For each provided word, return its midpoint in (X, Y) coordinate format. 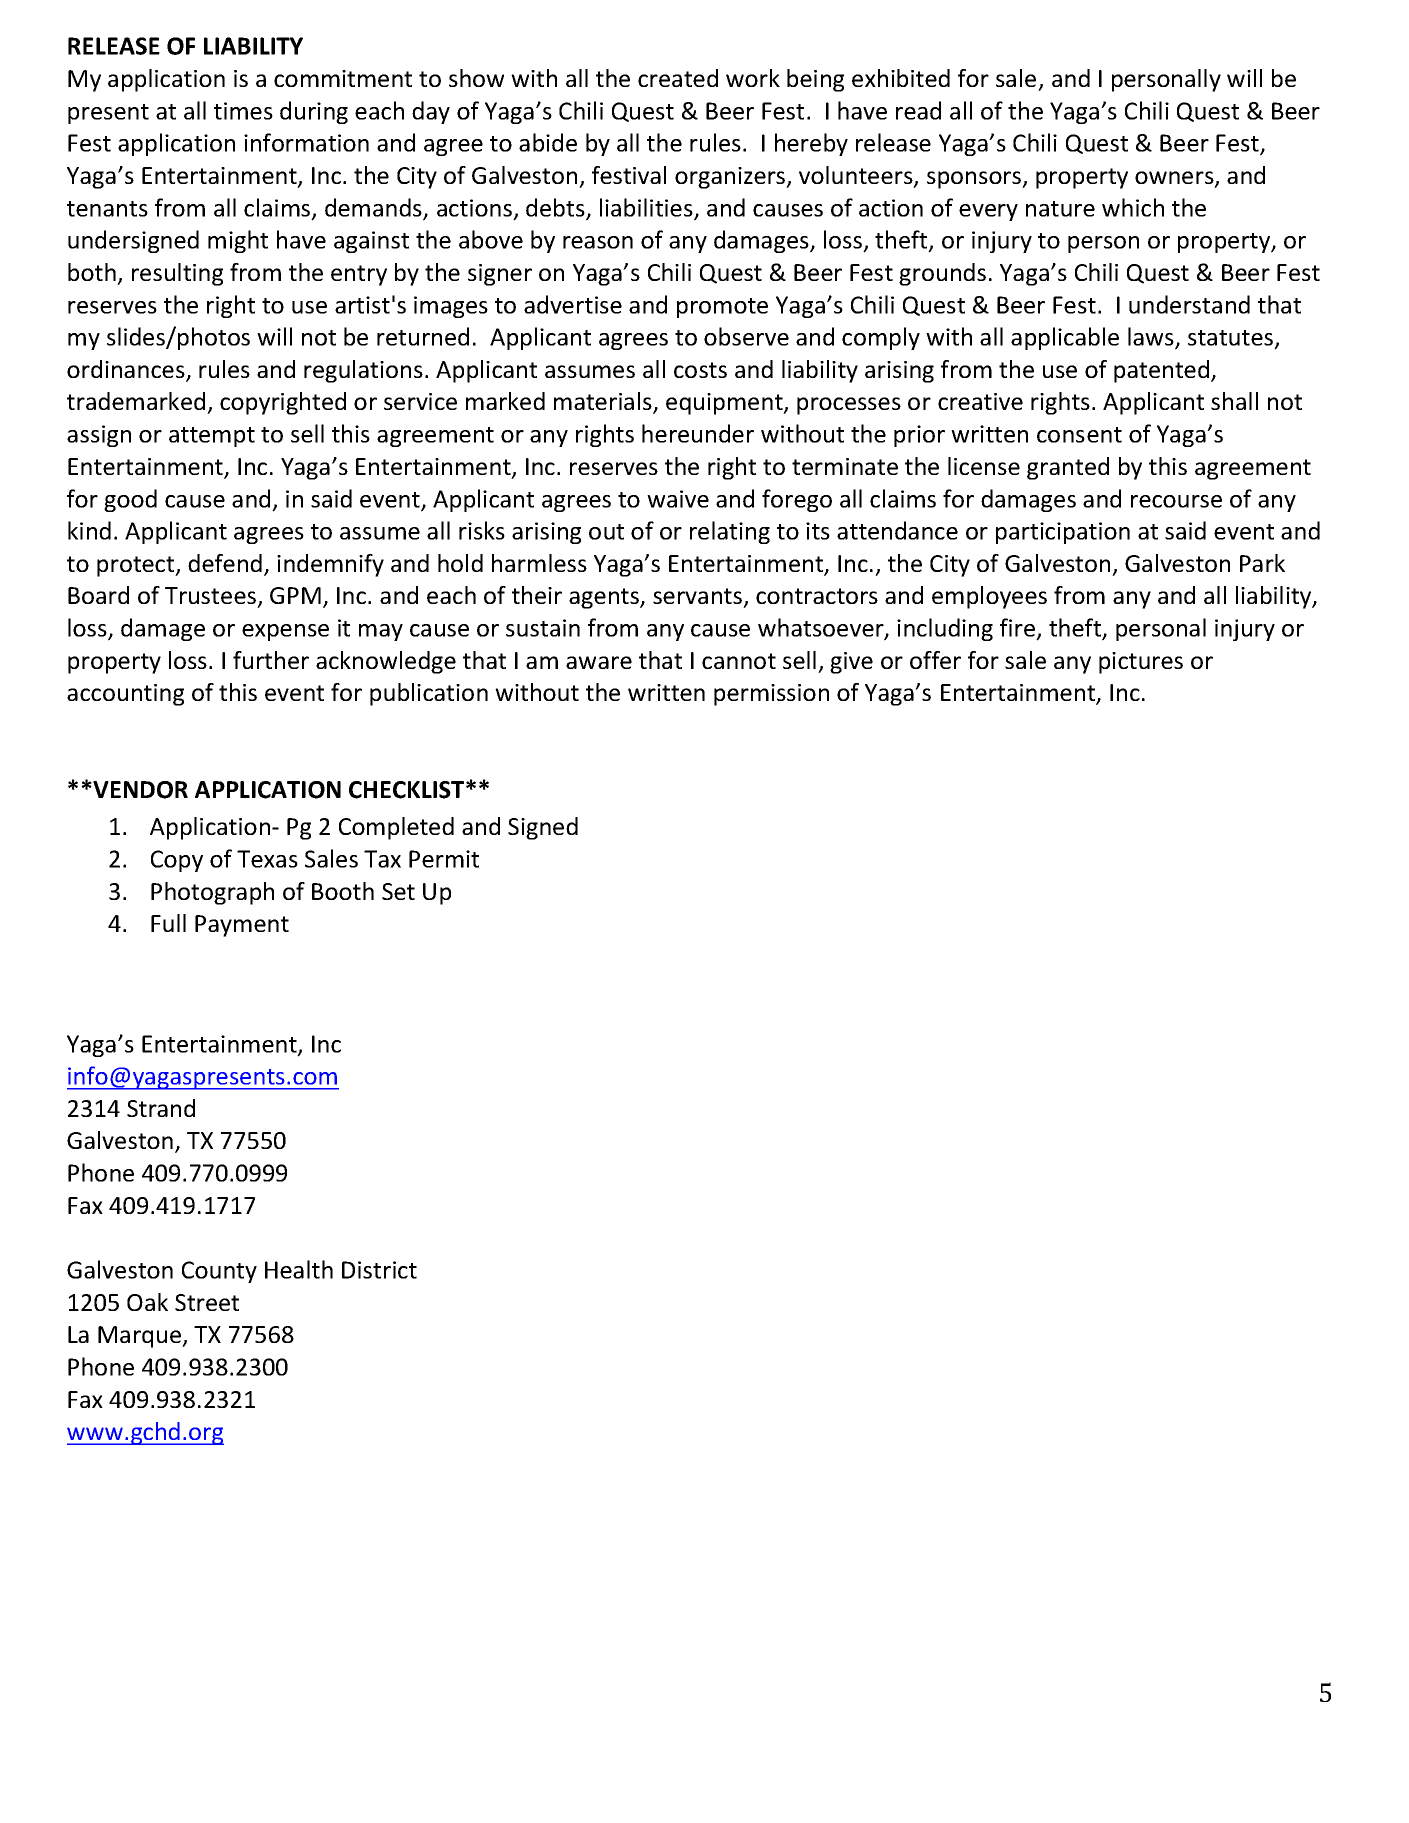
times (243, 111)
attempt (212, 437)
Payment (242, 926)
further (271, 660)
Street (207, 1302)
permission (771, 695)
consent (1079, 435)
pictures (1141, 663)
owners (1175, 179)
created (678, 78)
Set (398, 891)
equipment (725, 404)
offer (935, 660)
